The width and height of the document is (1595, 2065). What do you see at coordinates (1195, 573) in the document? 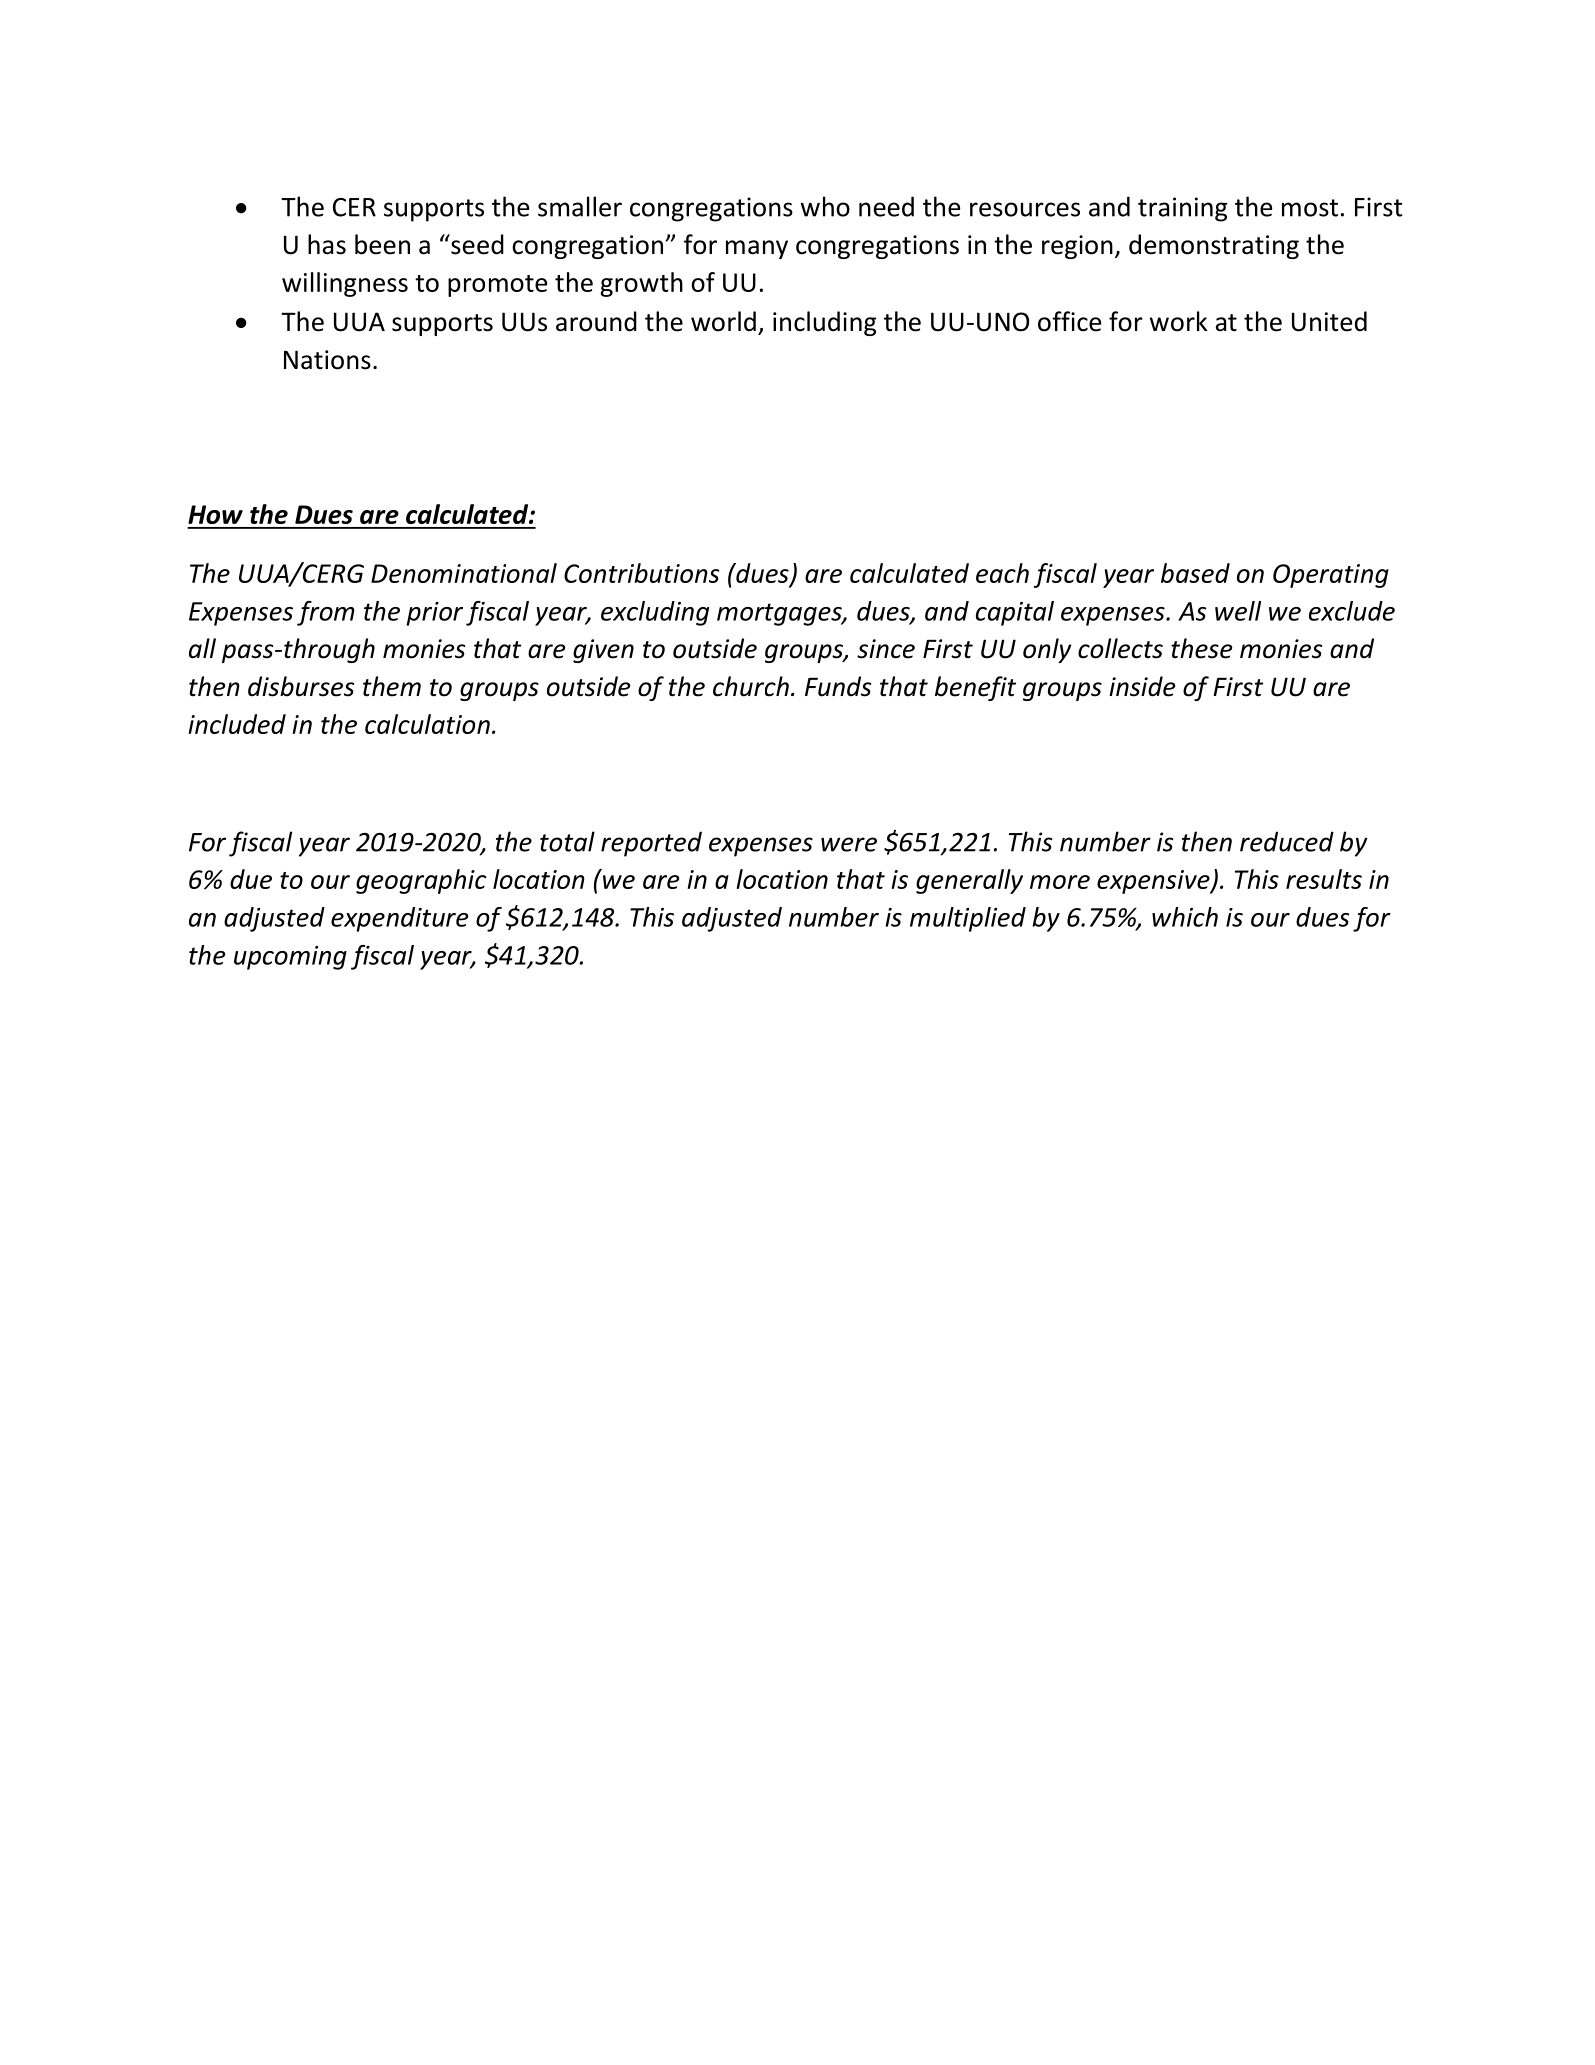
I see `based` at bounding box center [1195, 573].
